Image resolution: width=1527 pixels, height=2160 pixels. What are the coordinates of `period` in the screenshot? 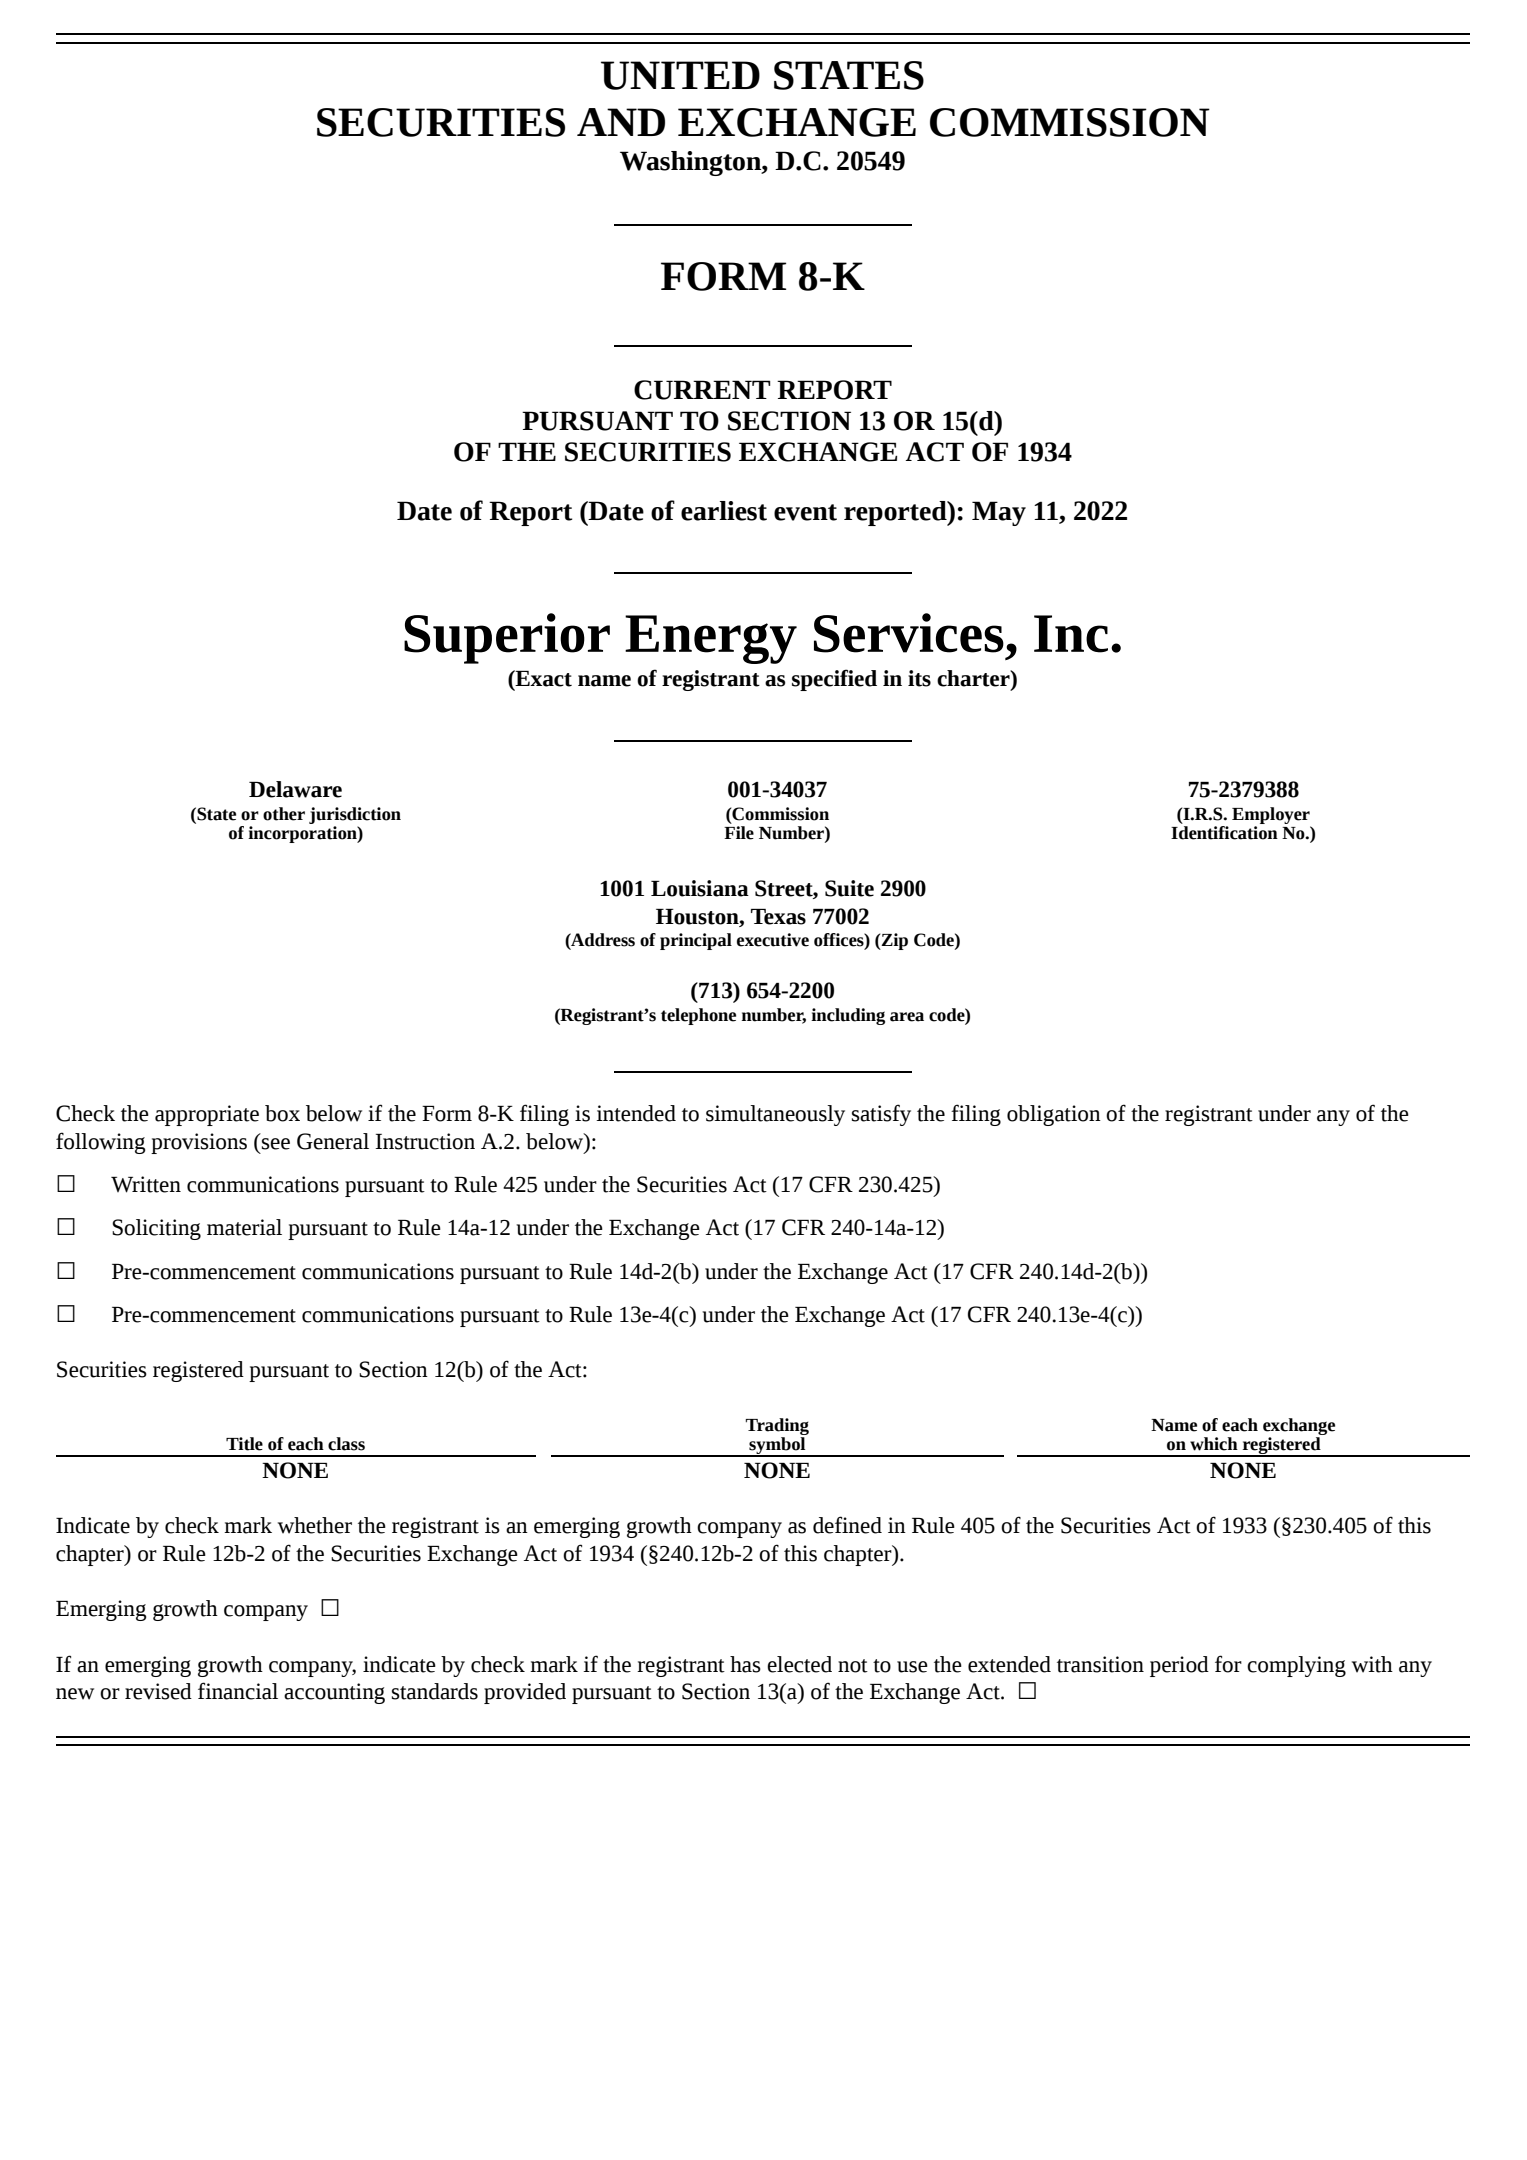 It's located at (1179, 1666).
